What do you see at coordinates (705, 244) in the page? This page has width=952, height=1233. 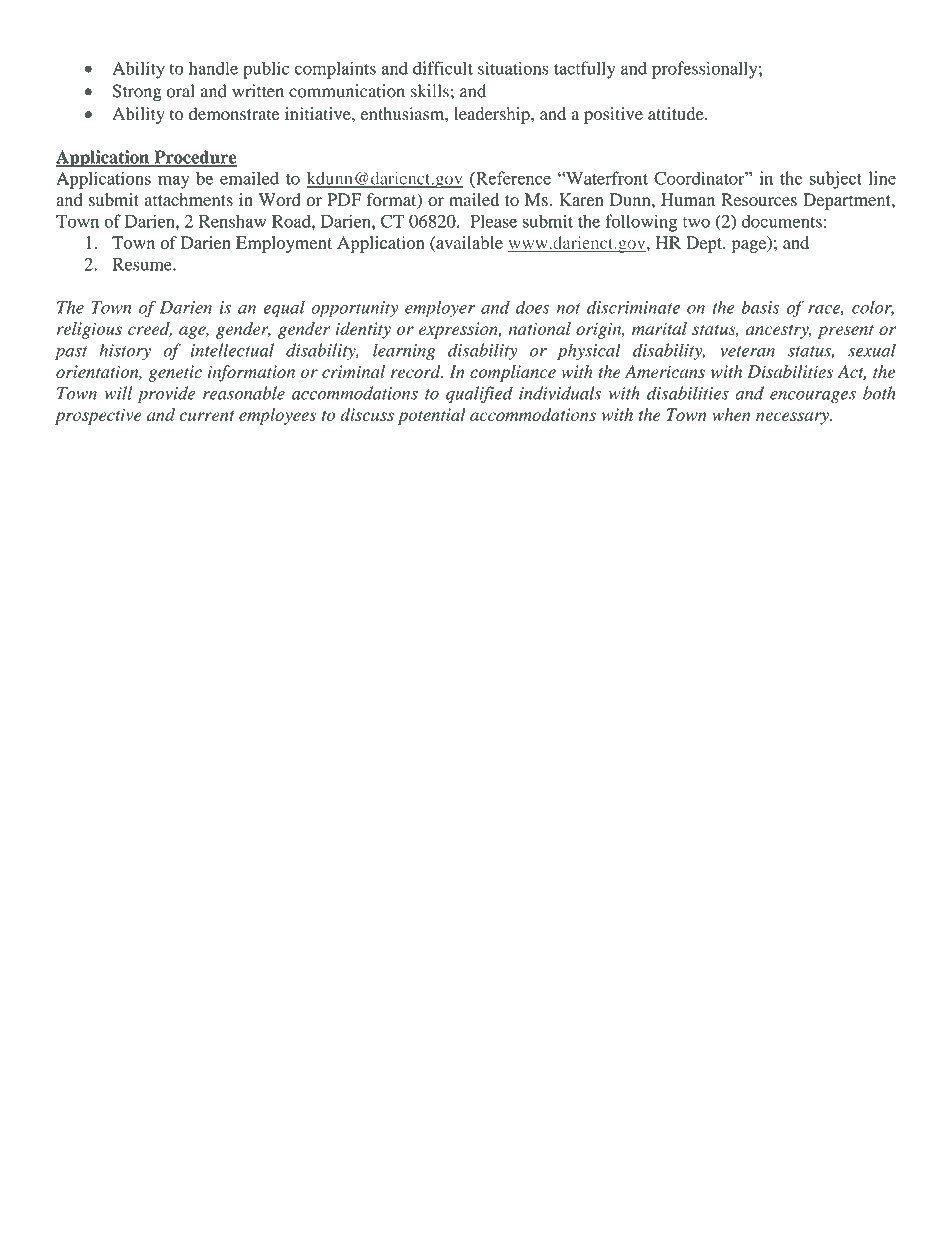 I see `Dept` at bounding box center [705, 244].
